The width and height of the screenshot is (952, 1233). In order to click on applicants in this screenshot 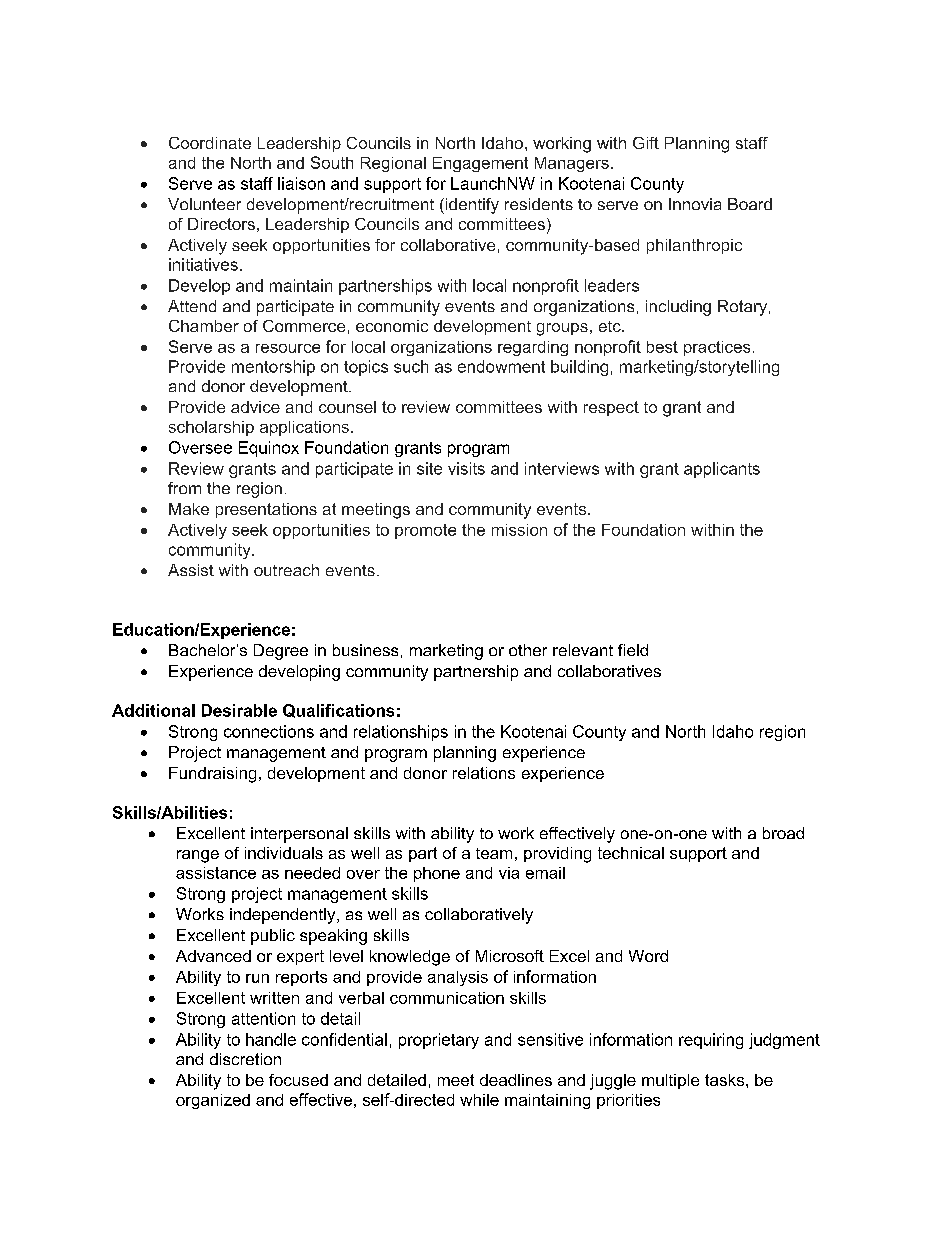, I will do `click(722, 470)`.
